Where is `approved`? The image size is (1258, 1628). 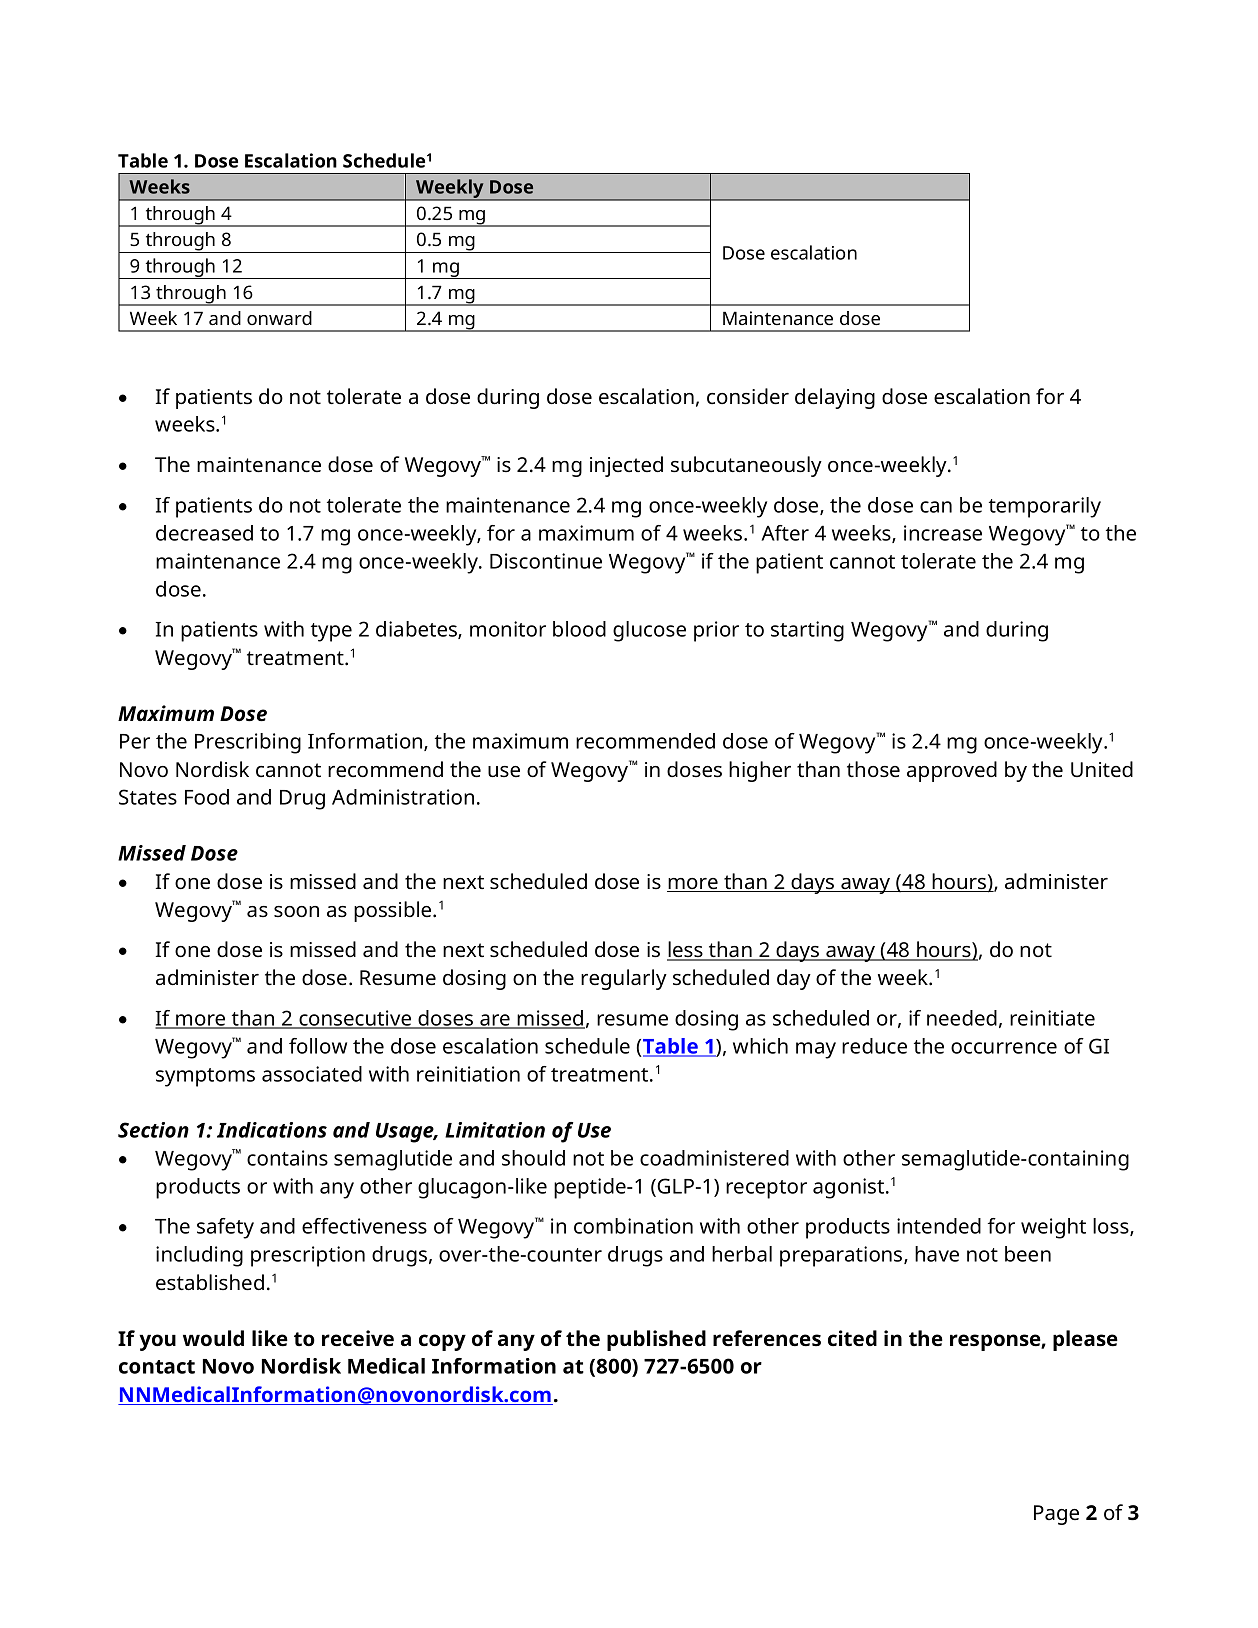
approved is located at coordinates (952, 771).
